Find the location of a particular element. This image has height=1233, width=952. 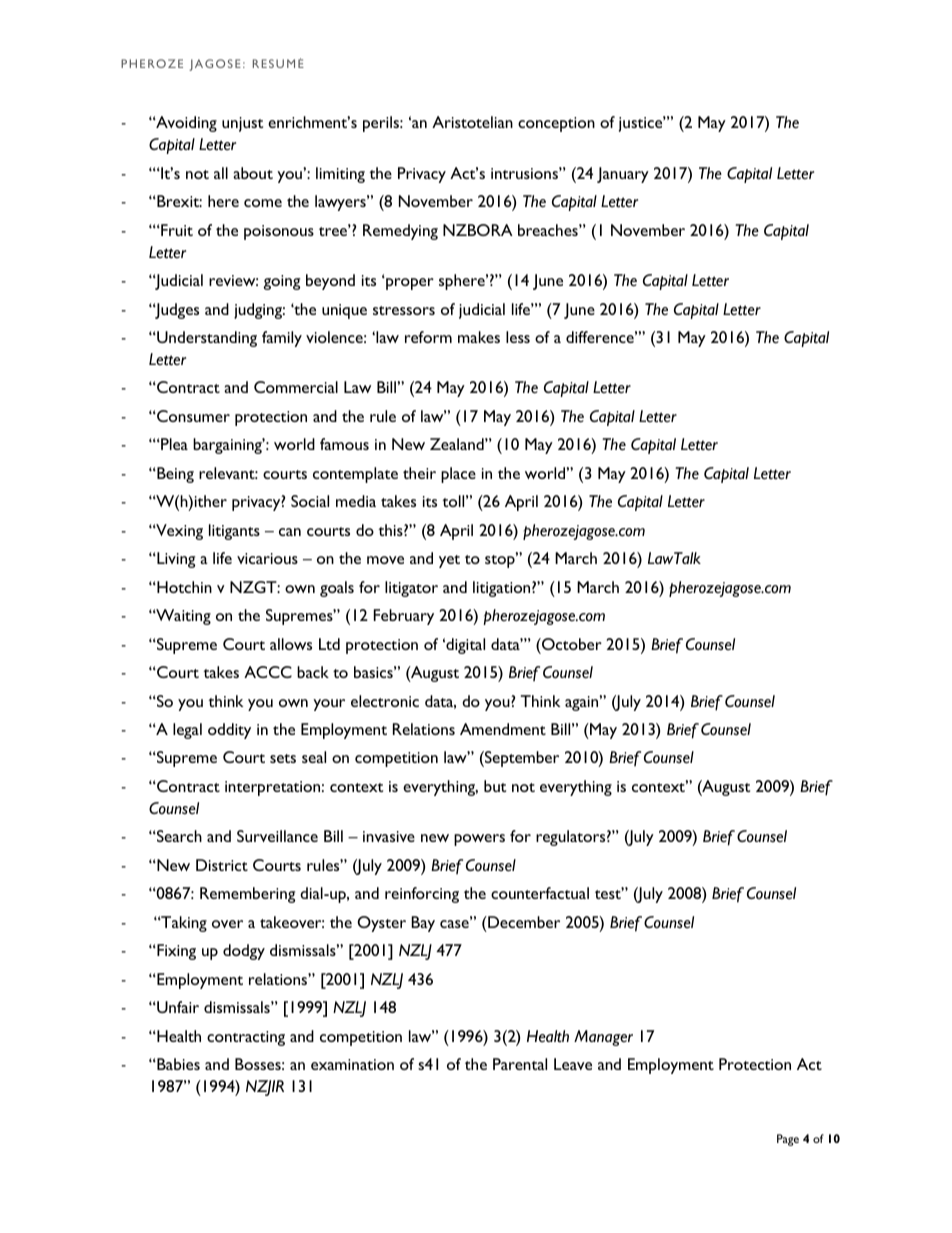

makes is located at coordinates (479, 337).
